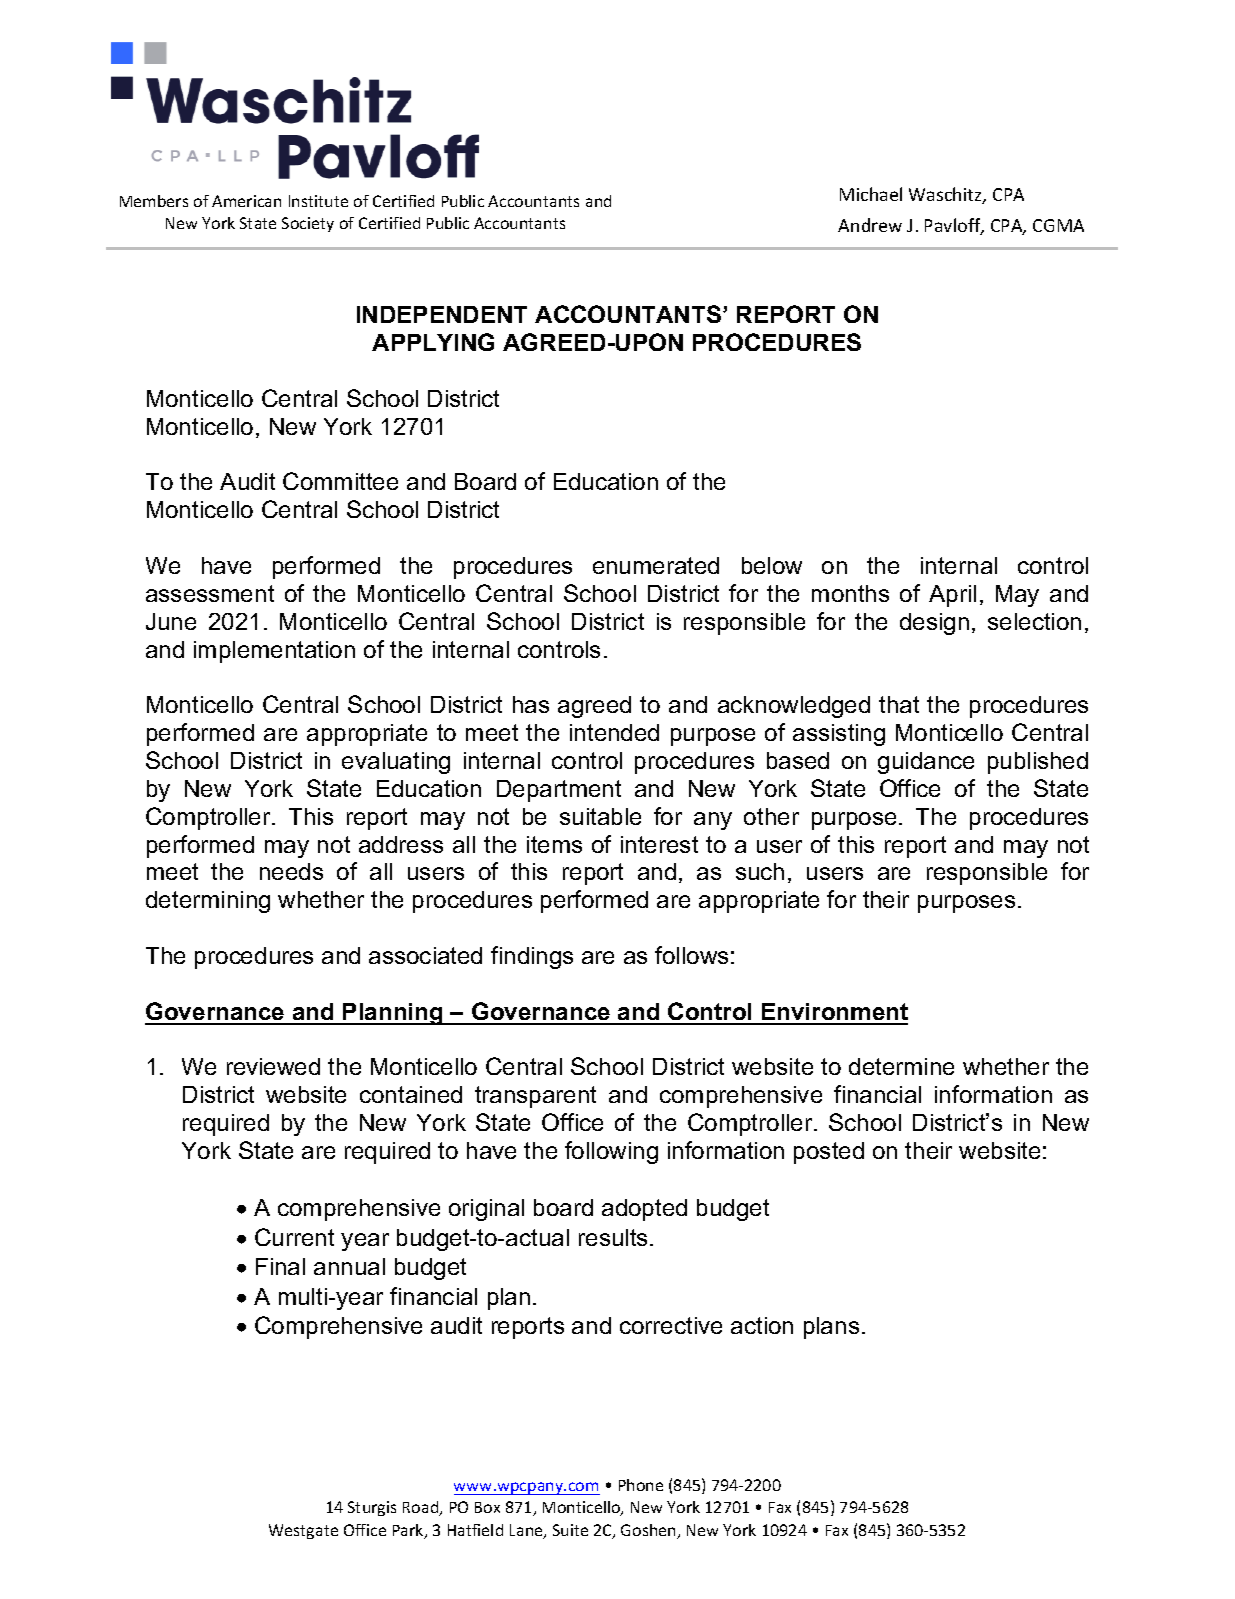 The image size is (1235, 1599). What do you see at coordinates (934, 624) in the image?
I see `design` at bounding box center [934, 624].
